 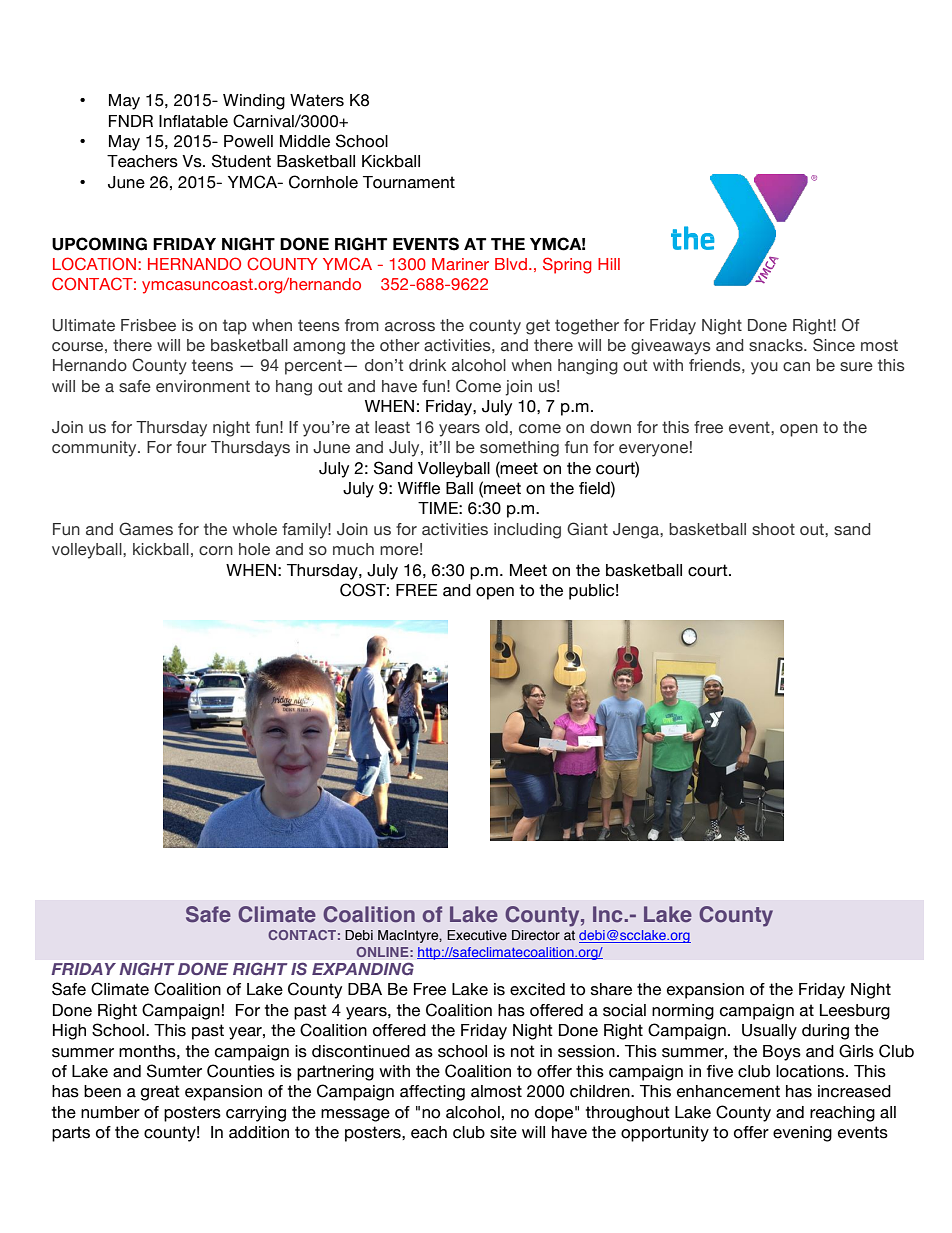 I want to click on can, so click(x=796, y=367).
